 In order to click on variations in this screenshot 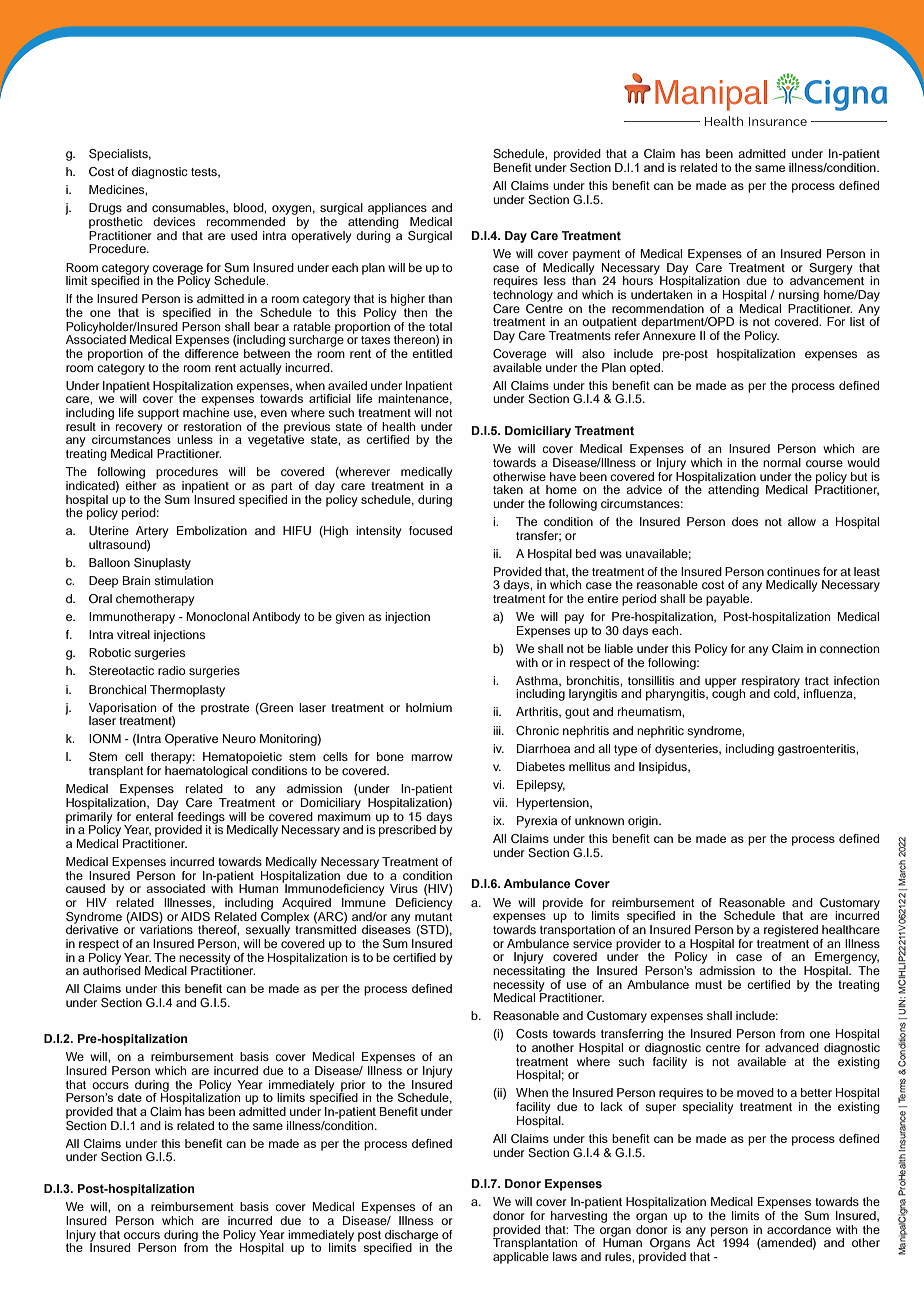, I will do `click(166, 928)`.
